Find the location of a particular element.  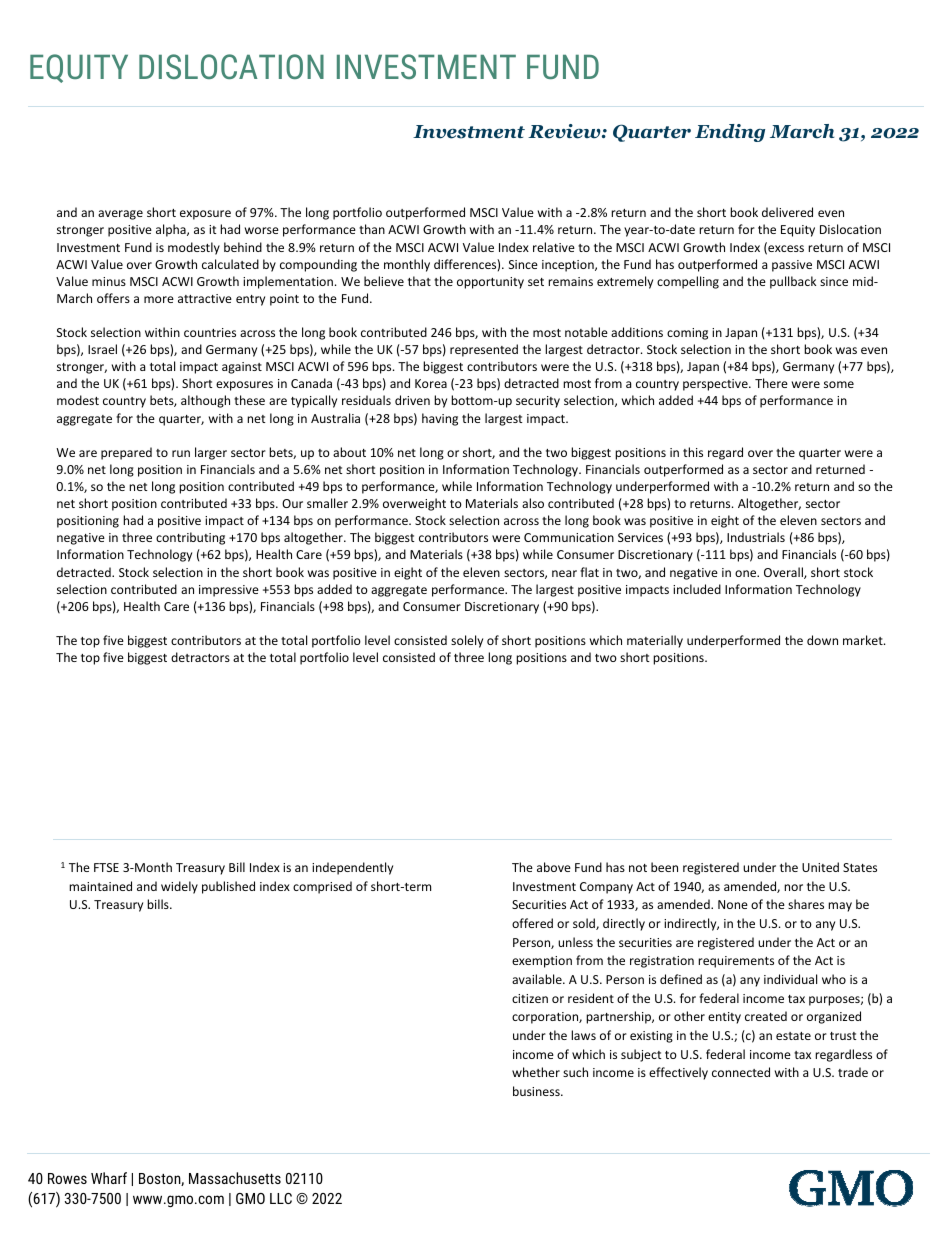

Industrials is located at coordinates (756, 537).
